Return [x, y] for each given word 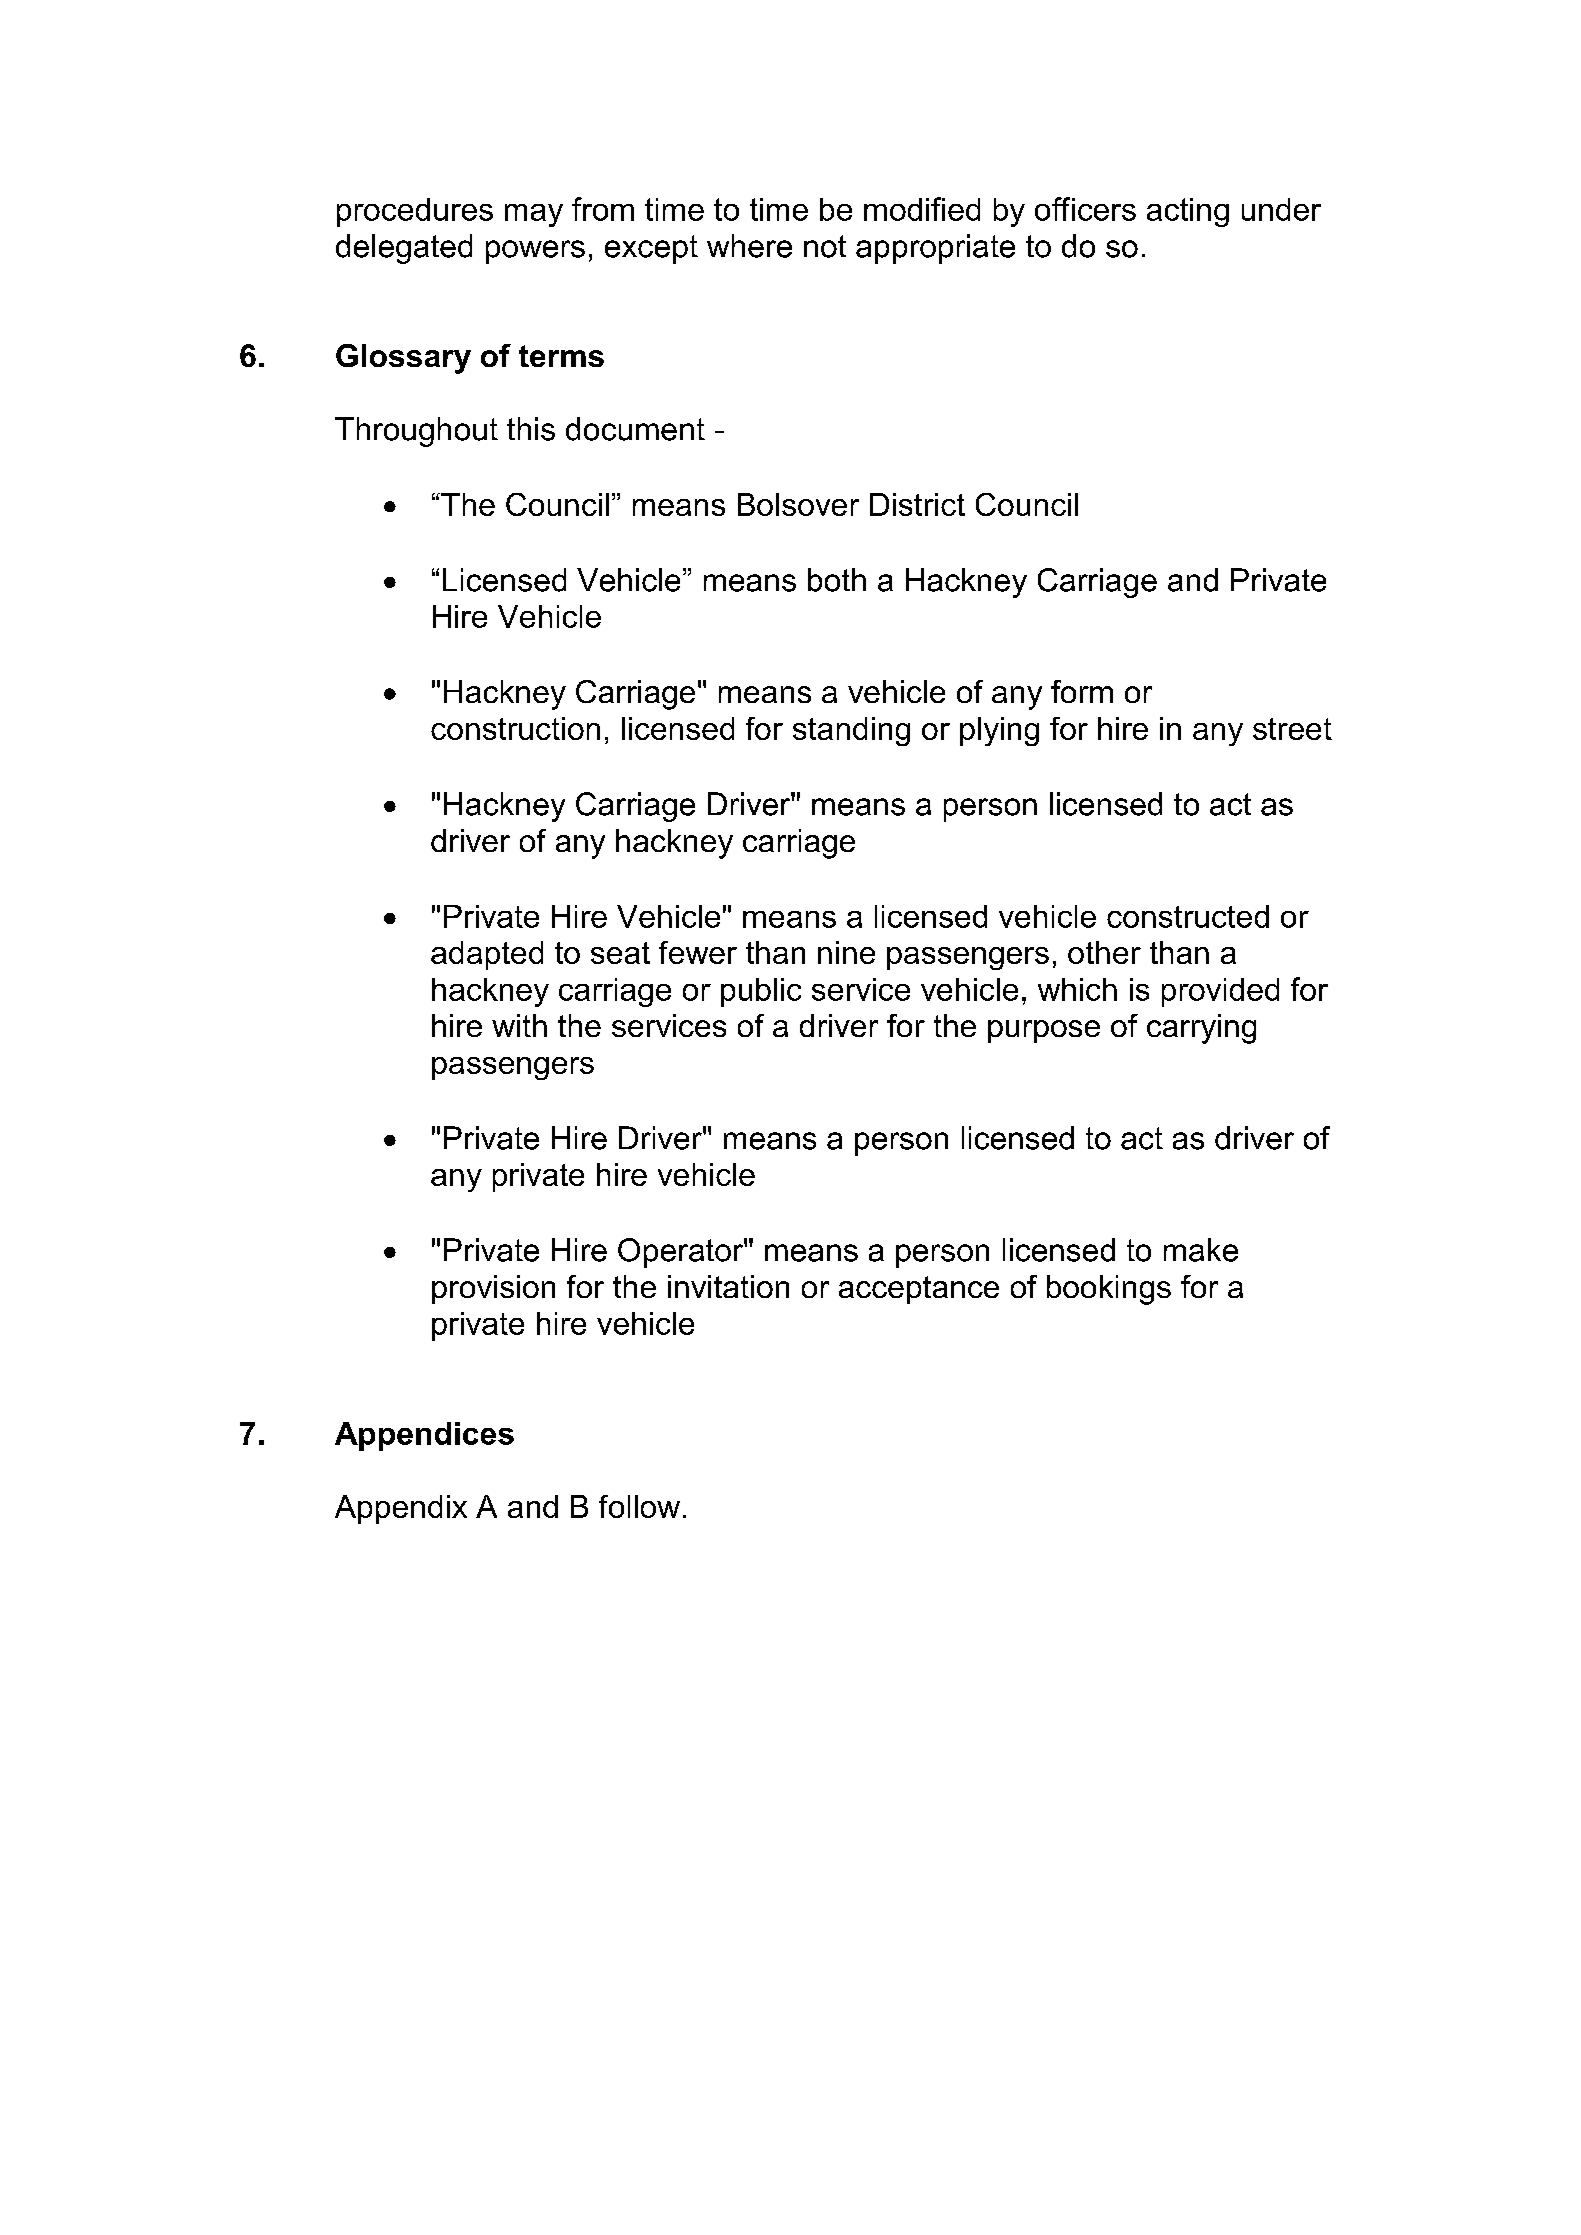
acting [1188, 212]
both [837, 580]
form [1082, 691]
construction [515, 728]
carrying [1201, 1029]
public [761, 992]
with [519, 1025]
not [825, 246]
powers [535, 252]
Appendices [424, 1436]
